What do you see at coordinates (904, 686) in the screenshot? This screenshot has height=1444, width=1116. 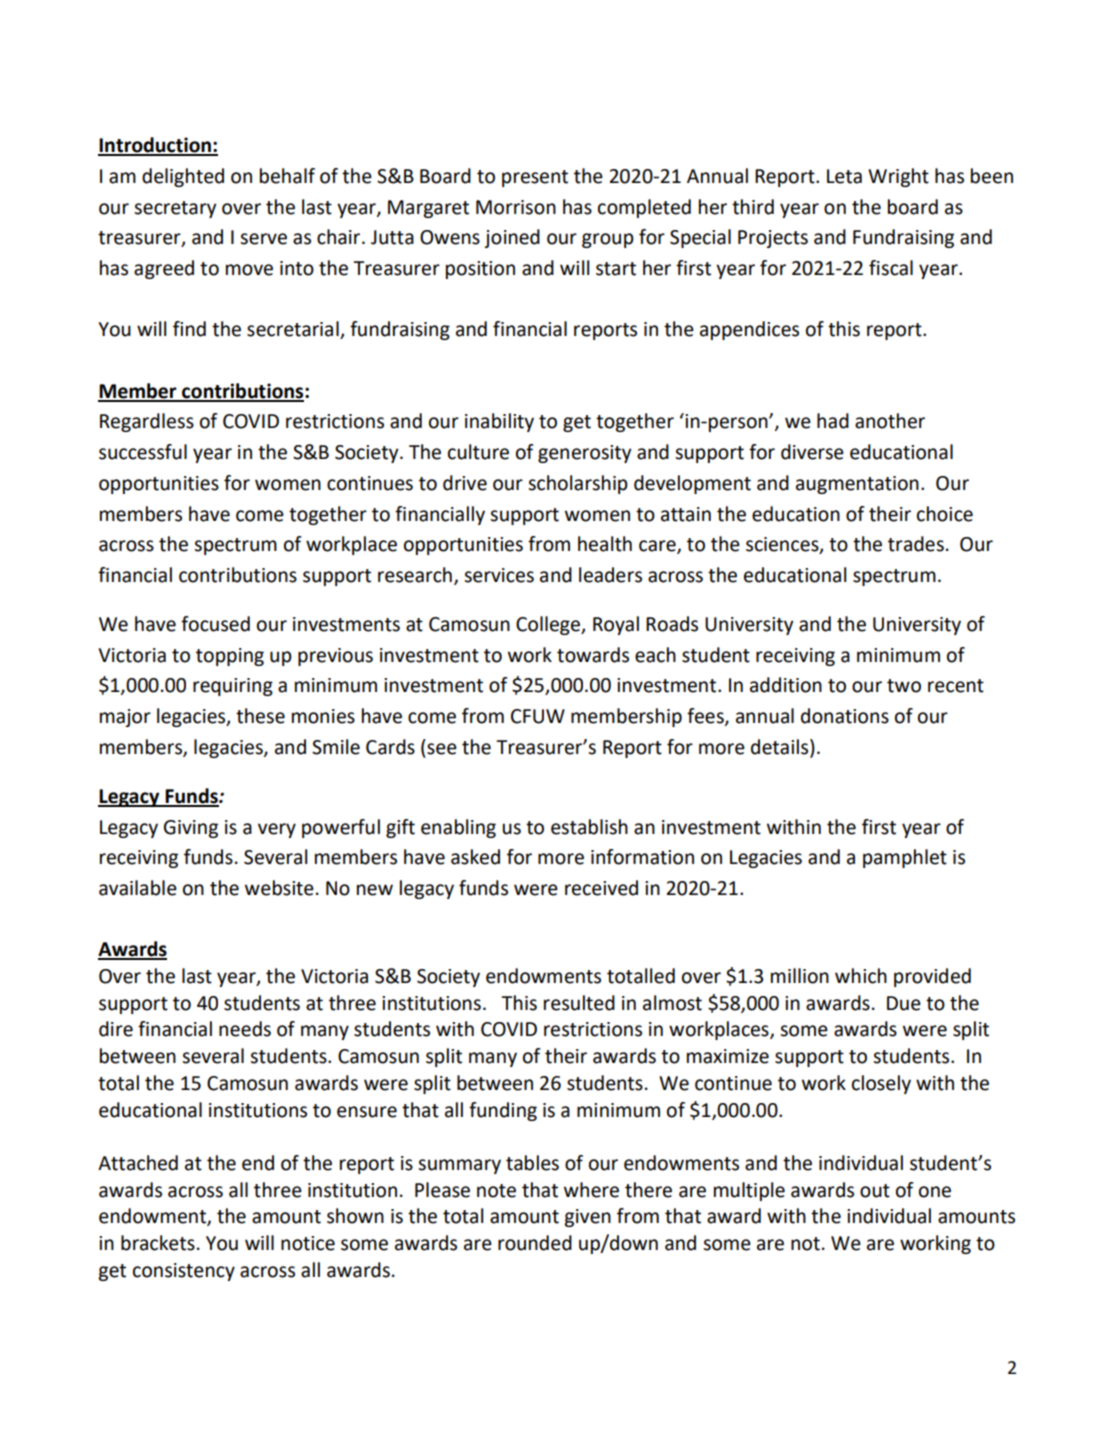 I see `two` at bounding box center [904, 686].
